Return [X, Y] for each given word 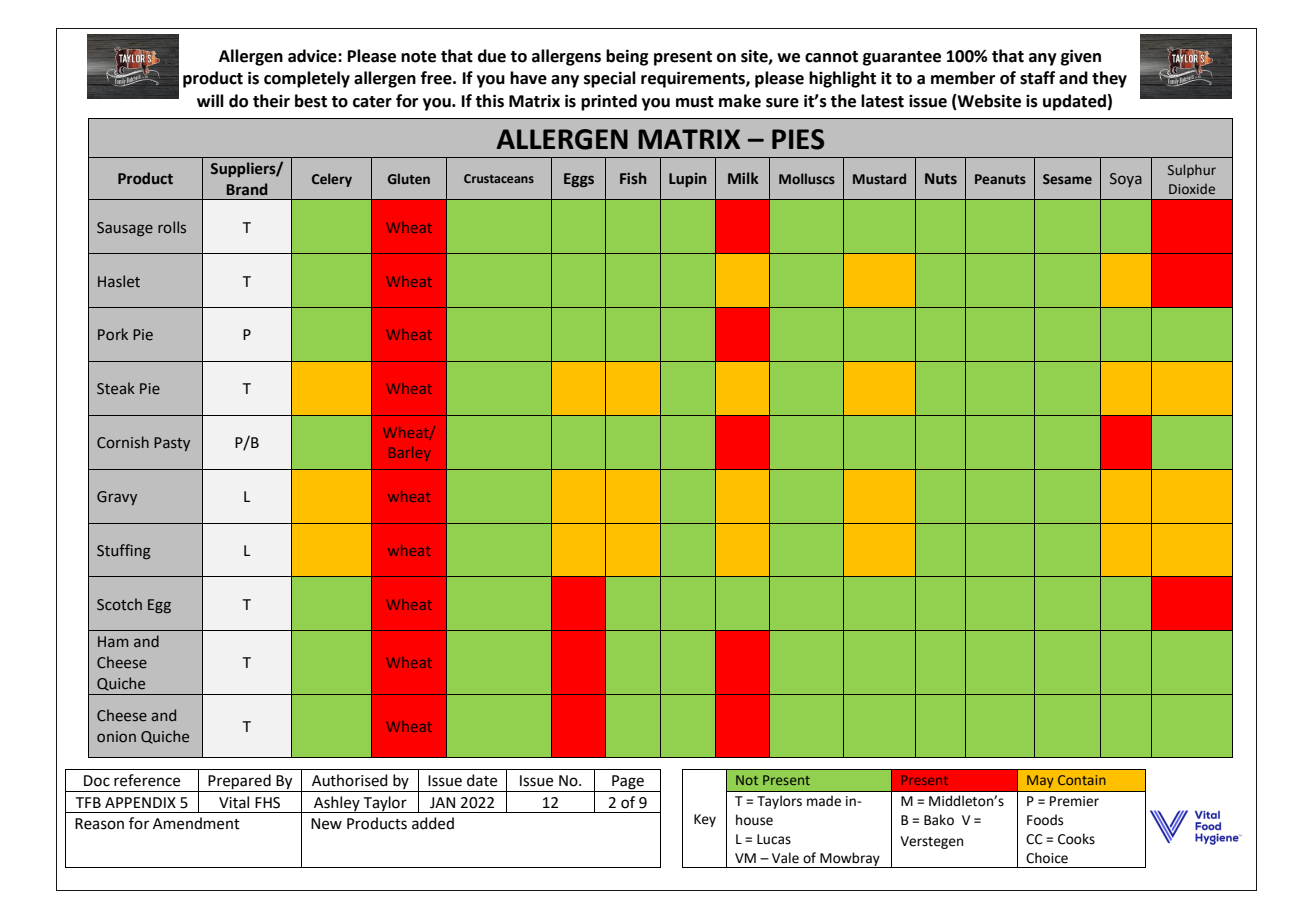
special [610, 79]
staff [1037, 78]
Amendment [196, 823]
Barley [410, 454]
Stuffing [124, 551]
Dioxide [1192, 189]
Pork [113, 334]
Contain [1082, 780]
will [210, 100]
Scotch [119, 604]
